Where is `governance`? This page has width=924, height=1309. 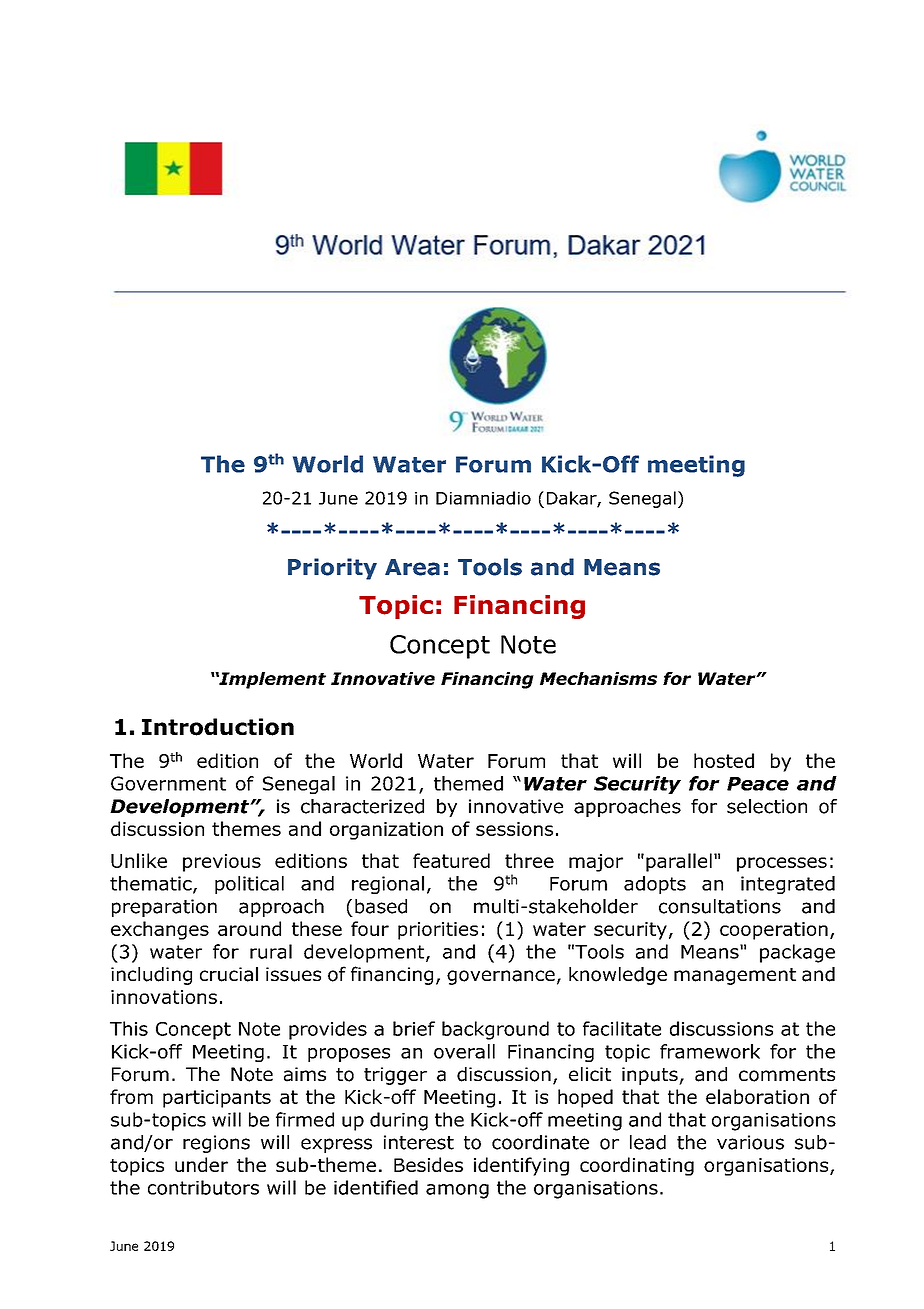
governance is located at coordinates (501, 977).
